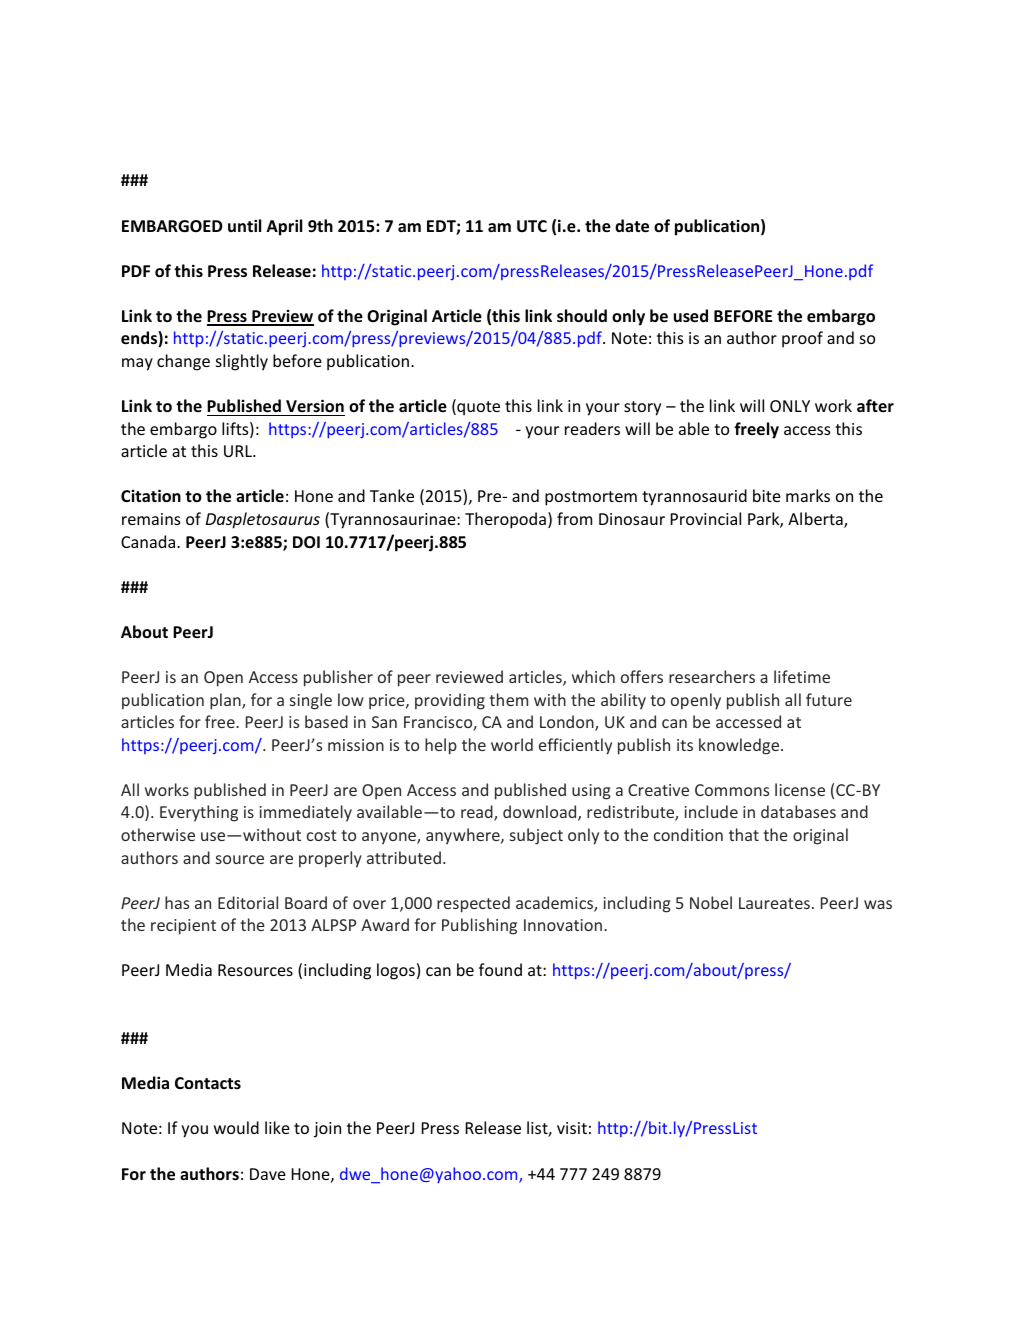  What do you see at coordinates (774, 903) in the screenshot?
I see `Laureates` at bounding box center [774, 903].
